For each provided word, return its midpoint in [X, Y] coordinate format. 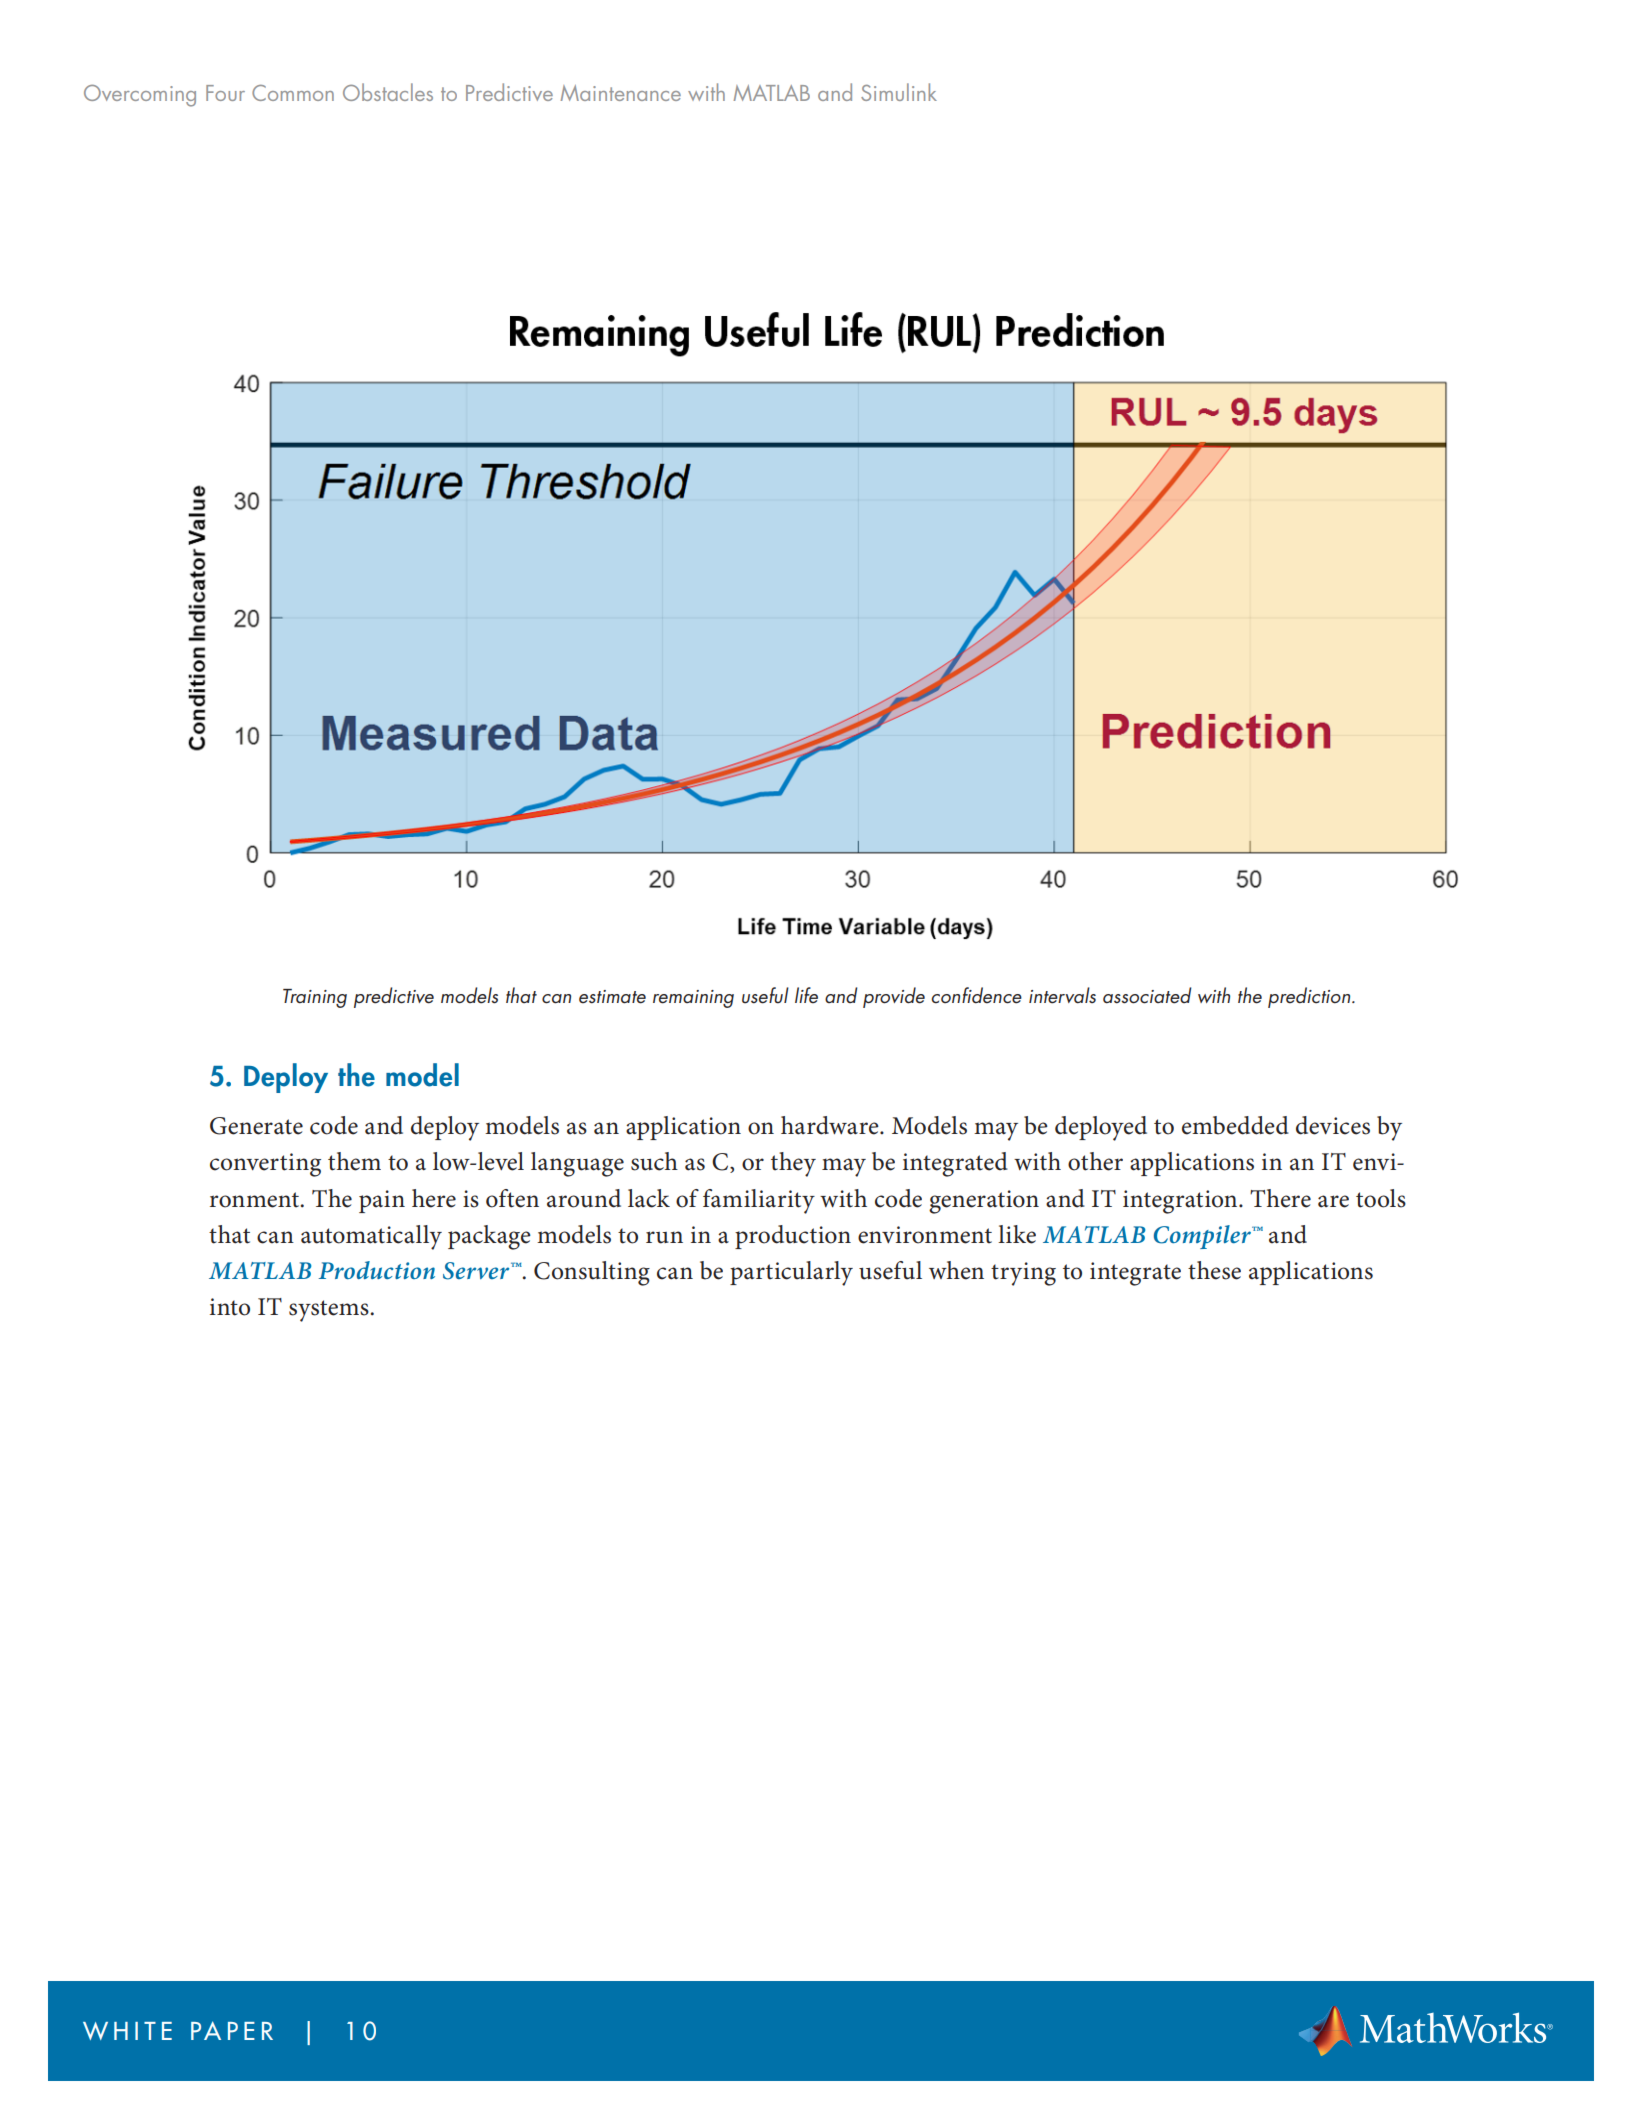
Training [315, 998]
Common [293, 93]
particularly [791, 1273]
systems [329, 1311]
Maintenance [620, 93]
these [1214, 1270]
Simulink [899, 92]
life [806, 995]
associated [1147, 995]
